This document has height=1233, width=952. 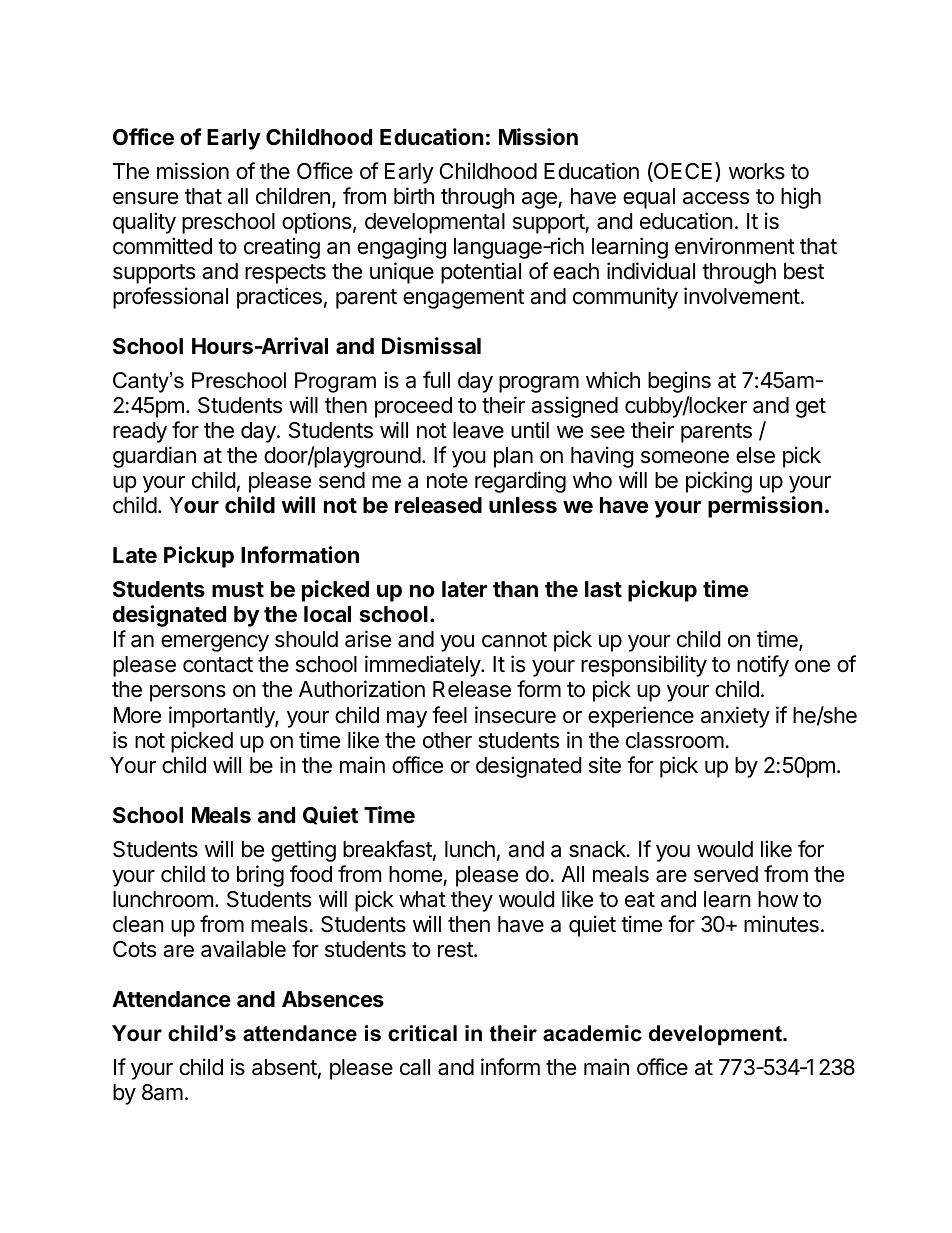 I want to click on served, so click(x=726, y=874).
